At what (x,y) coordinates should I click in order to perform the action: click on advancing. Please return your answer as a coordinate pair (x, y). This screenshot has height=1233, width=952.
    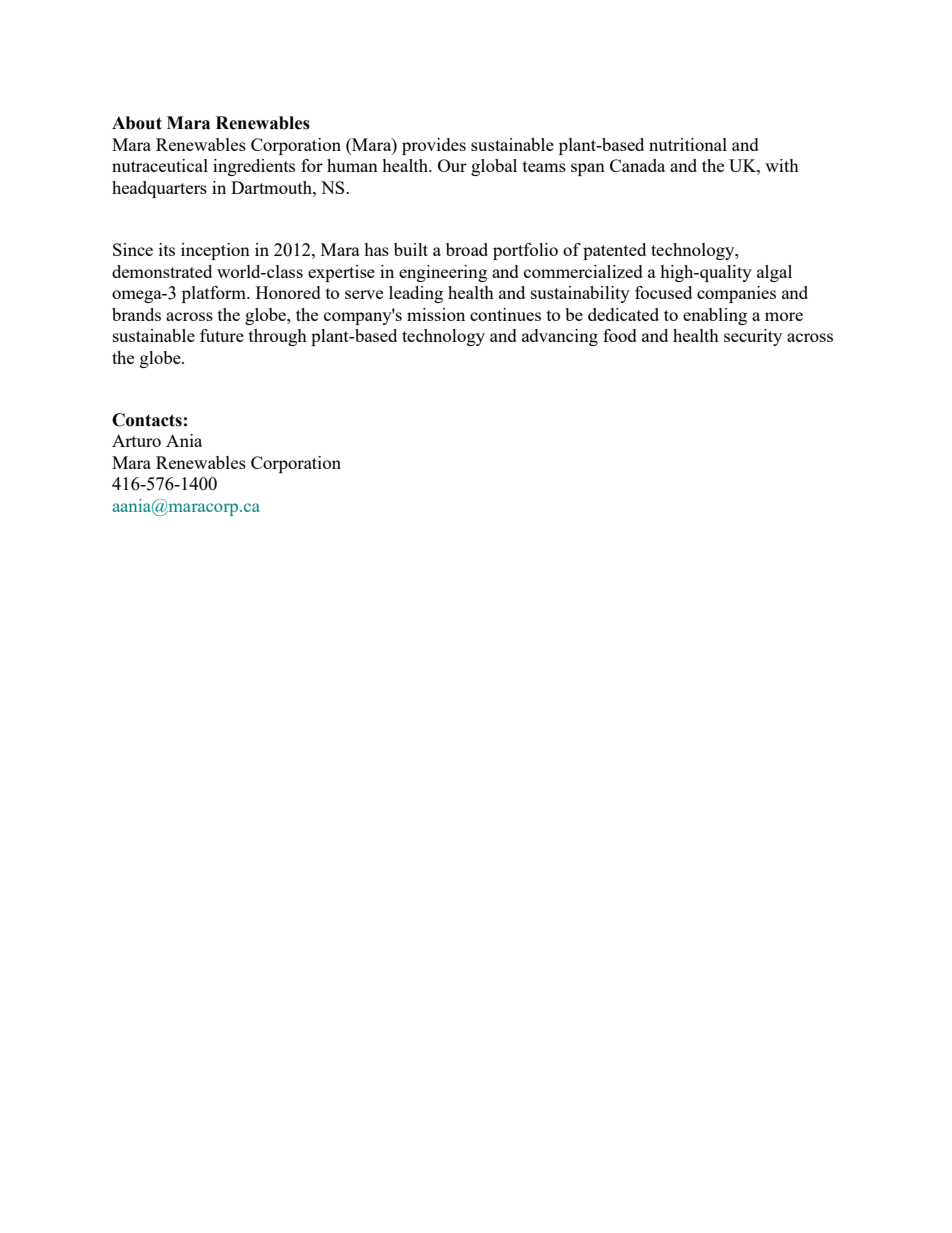
    Looking at the image, I should click on (560, 337).
